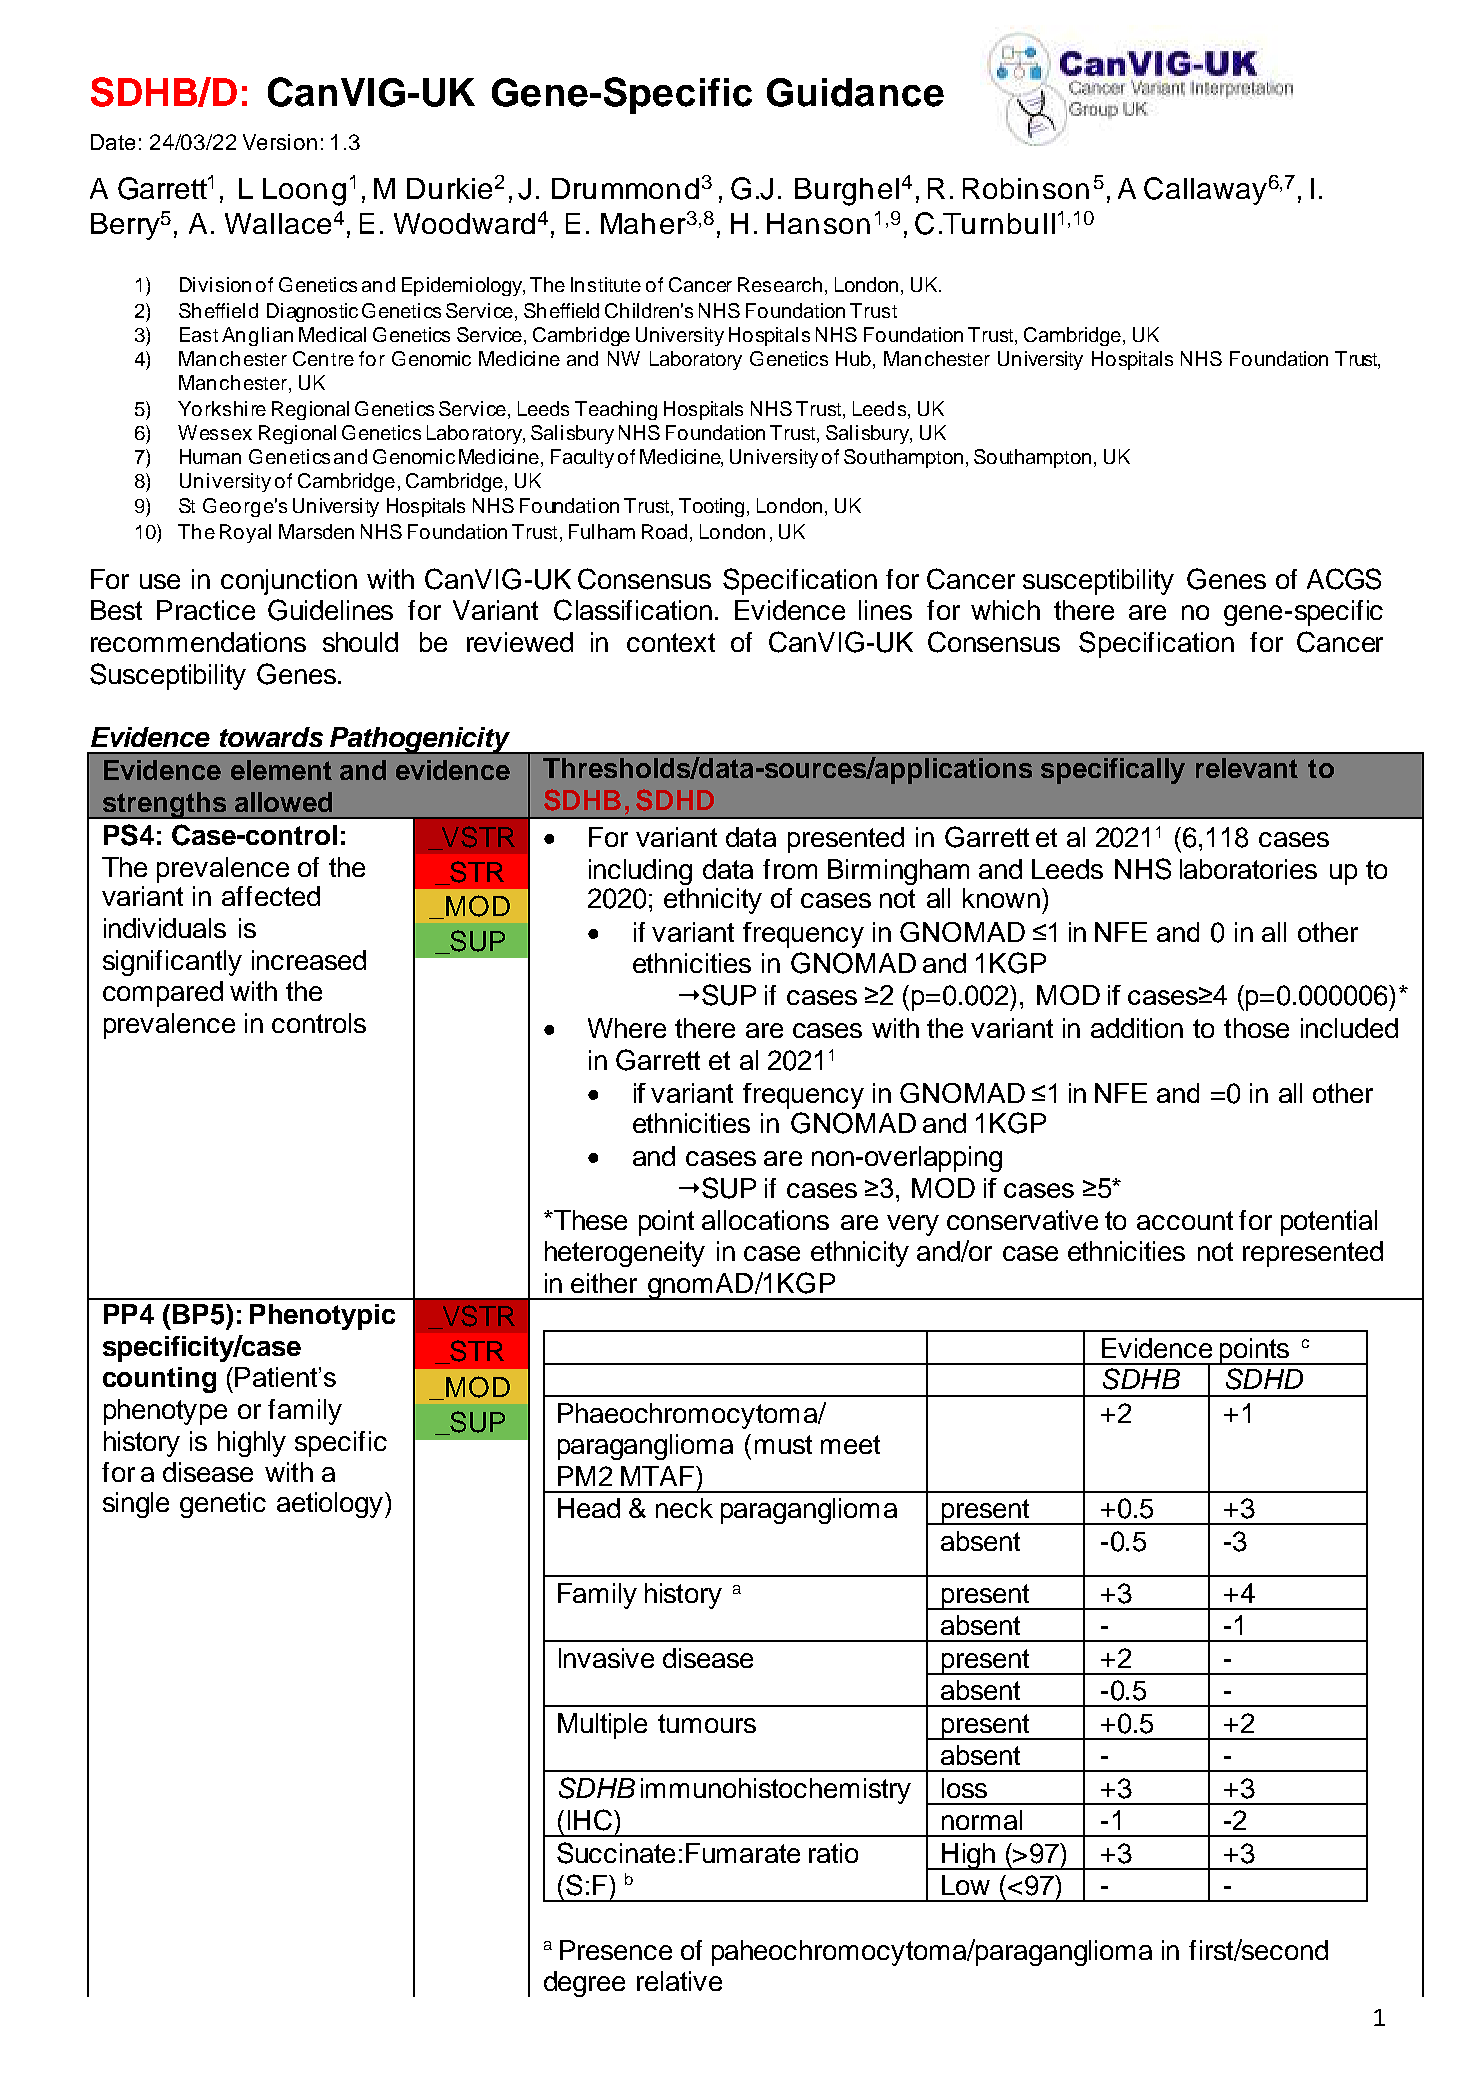  I want to click on Guidance, so click(855, 92).
